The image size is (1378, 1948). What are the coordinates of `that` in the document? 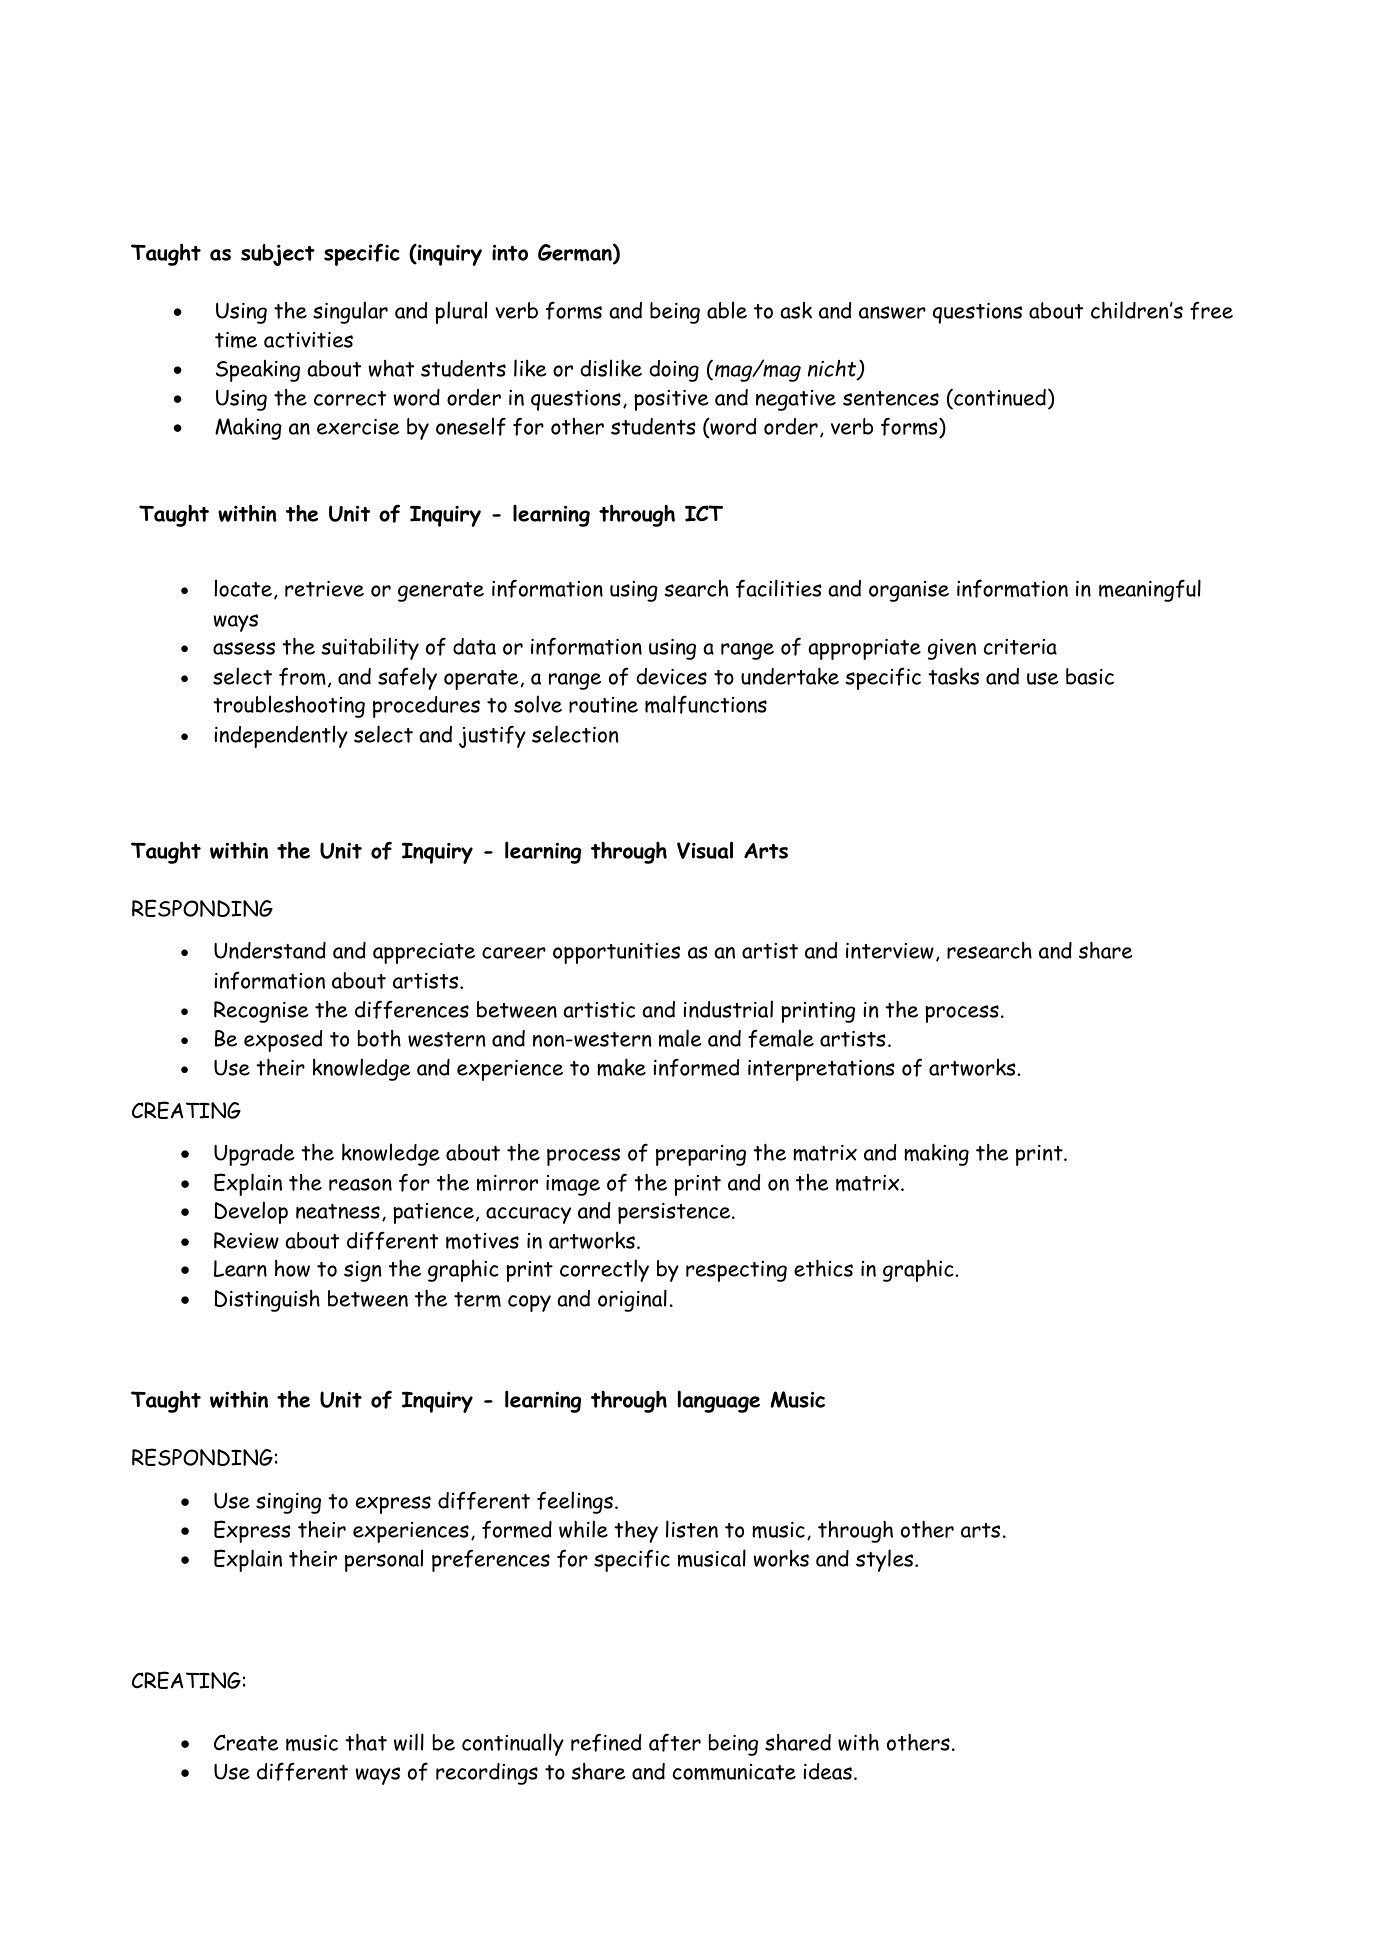 It's located at (366, 1742).
